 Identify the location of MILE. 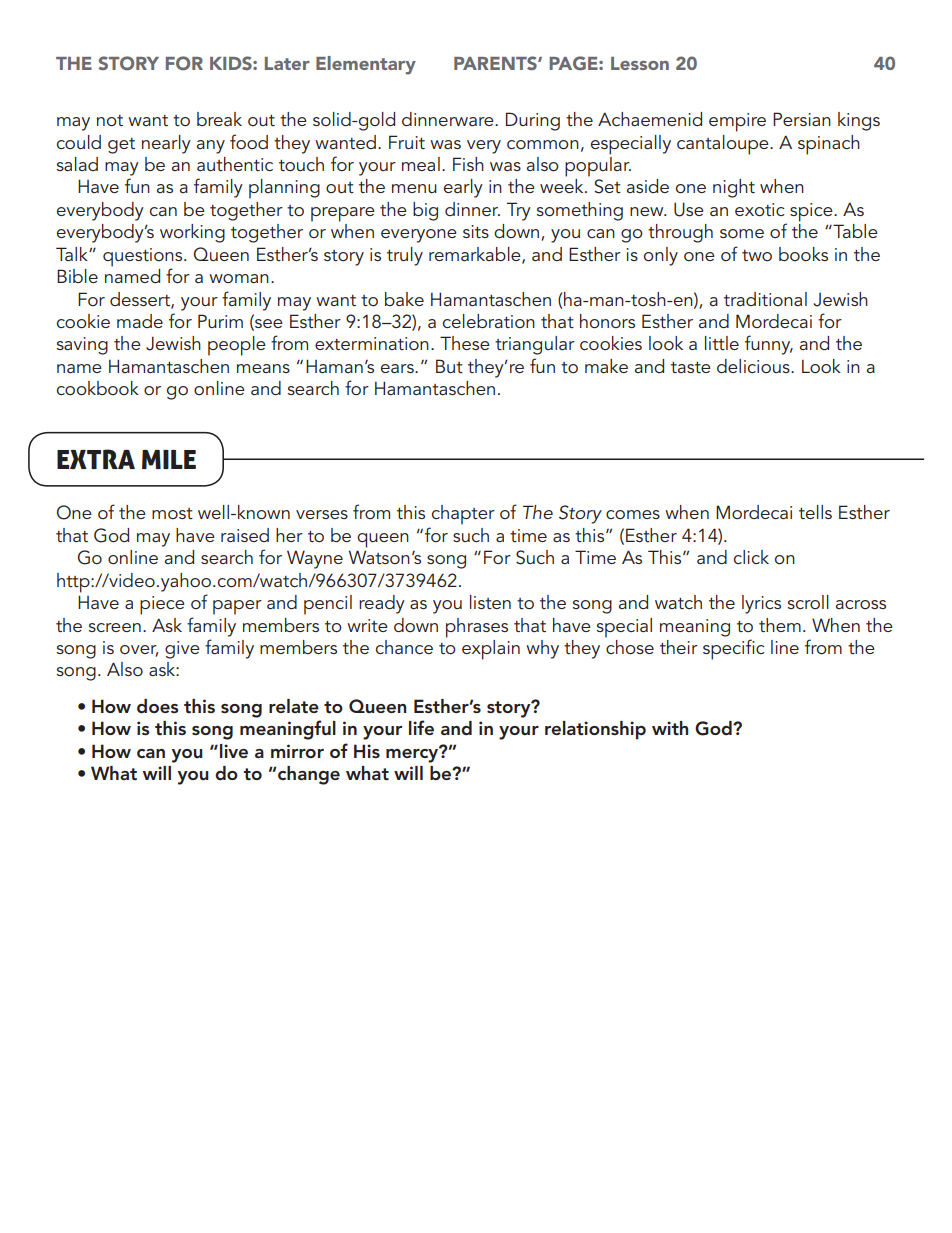
(169, 459).
